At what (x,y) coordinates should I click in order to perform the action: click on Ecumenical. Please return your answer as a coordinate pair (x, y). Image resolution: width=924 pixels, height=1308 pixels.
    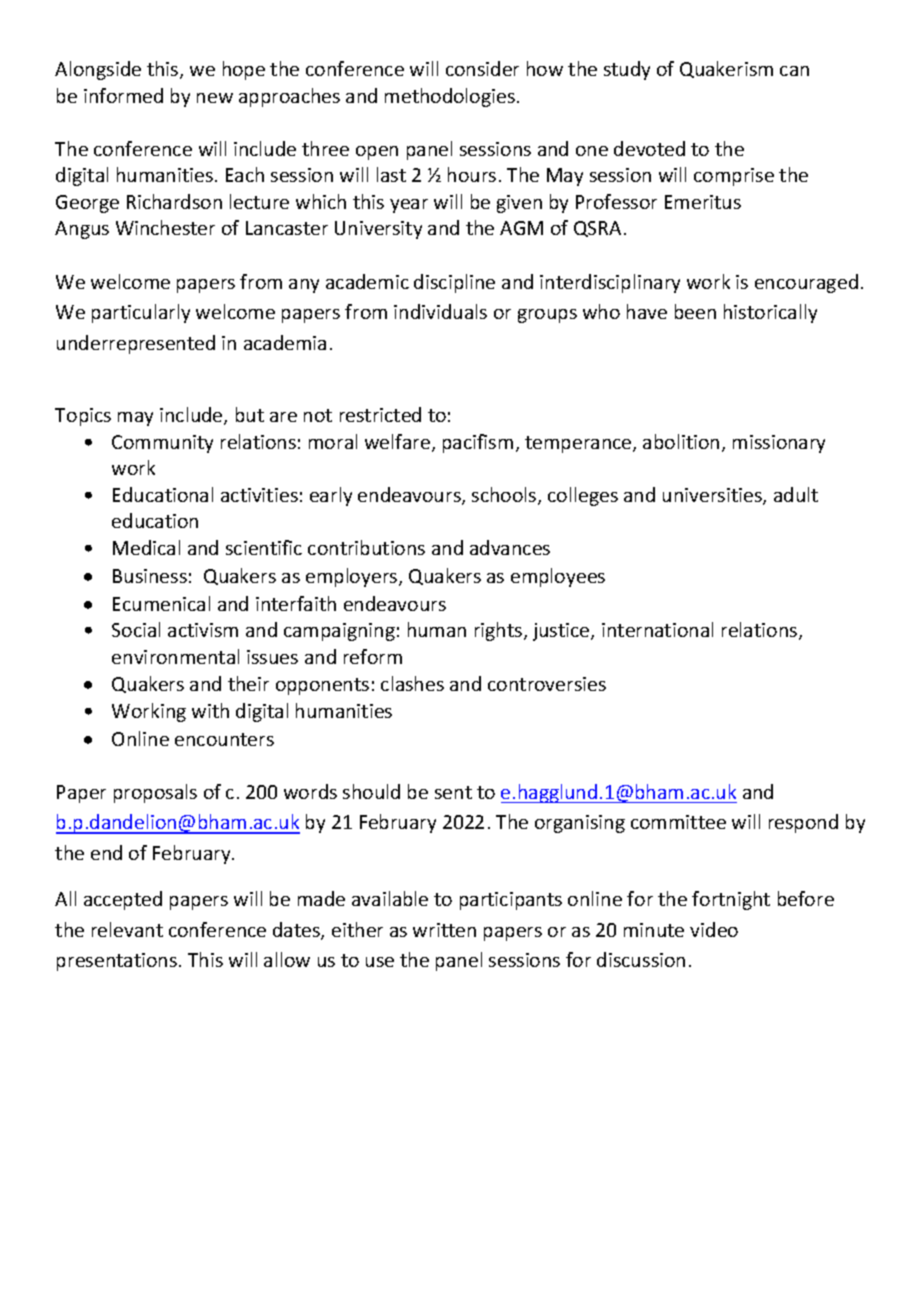
    Looking at the image, I should click on (161, 603).
